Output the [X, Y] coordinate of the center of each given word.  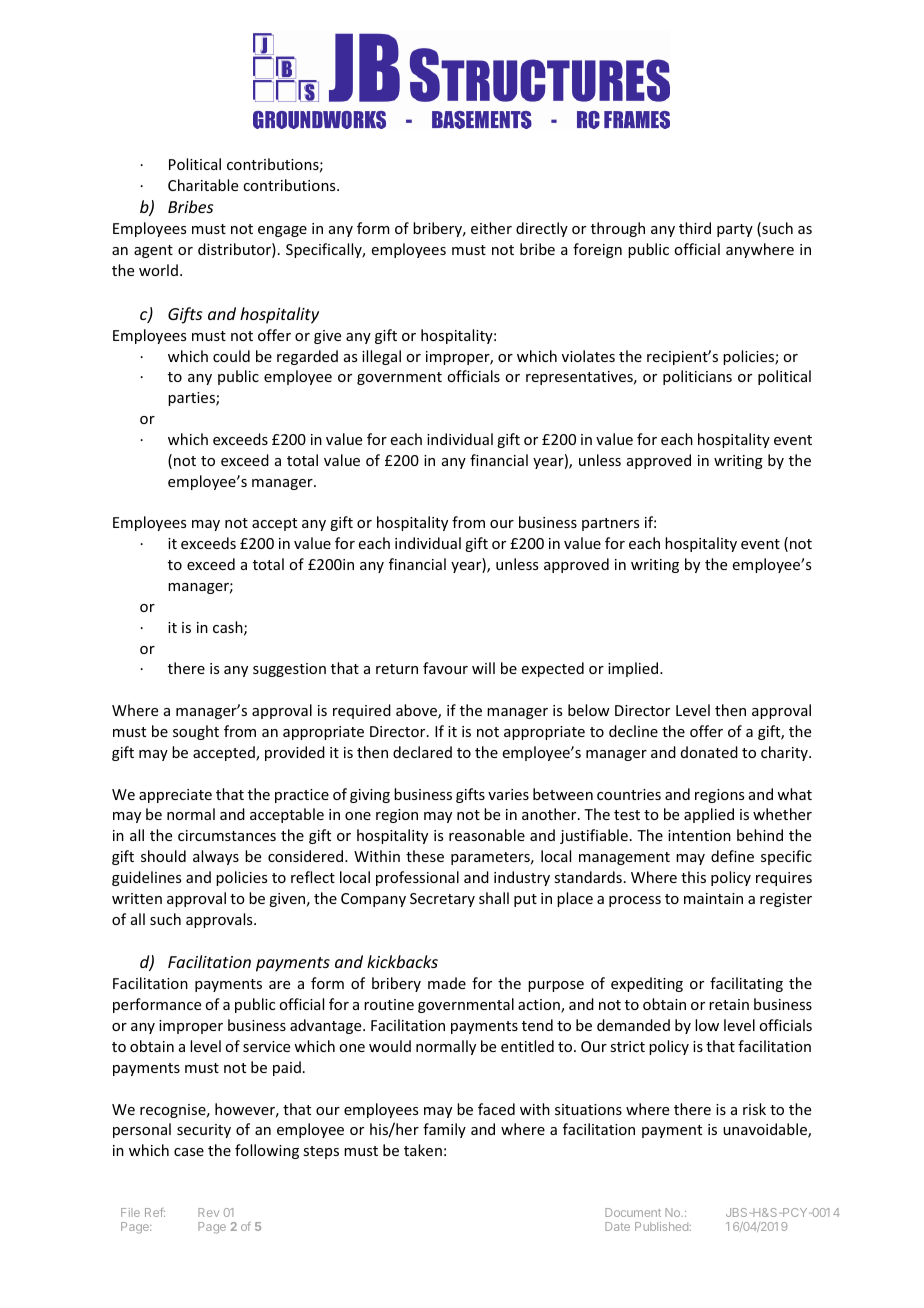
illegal [381, 357]
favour [445, 668]
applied [709, 815]
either [491, 228]
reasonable [487, 835]
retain [729, 1004]
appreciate [175, 796]
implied [634, 669]
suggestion [289, 670]
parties [192, 399]
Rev [208, 1212]
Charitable [203, 185]
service [266, 1046]
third [695, 228]
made [447, 983]
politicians [697, 377]
